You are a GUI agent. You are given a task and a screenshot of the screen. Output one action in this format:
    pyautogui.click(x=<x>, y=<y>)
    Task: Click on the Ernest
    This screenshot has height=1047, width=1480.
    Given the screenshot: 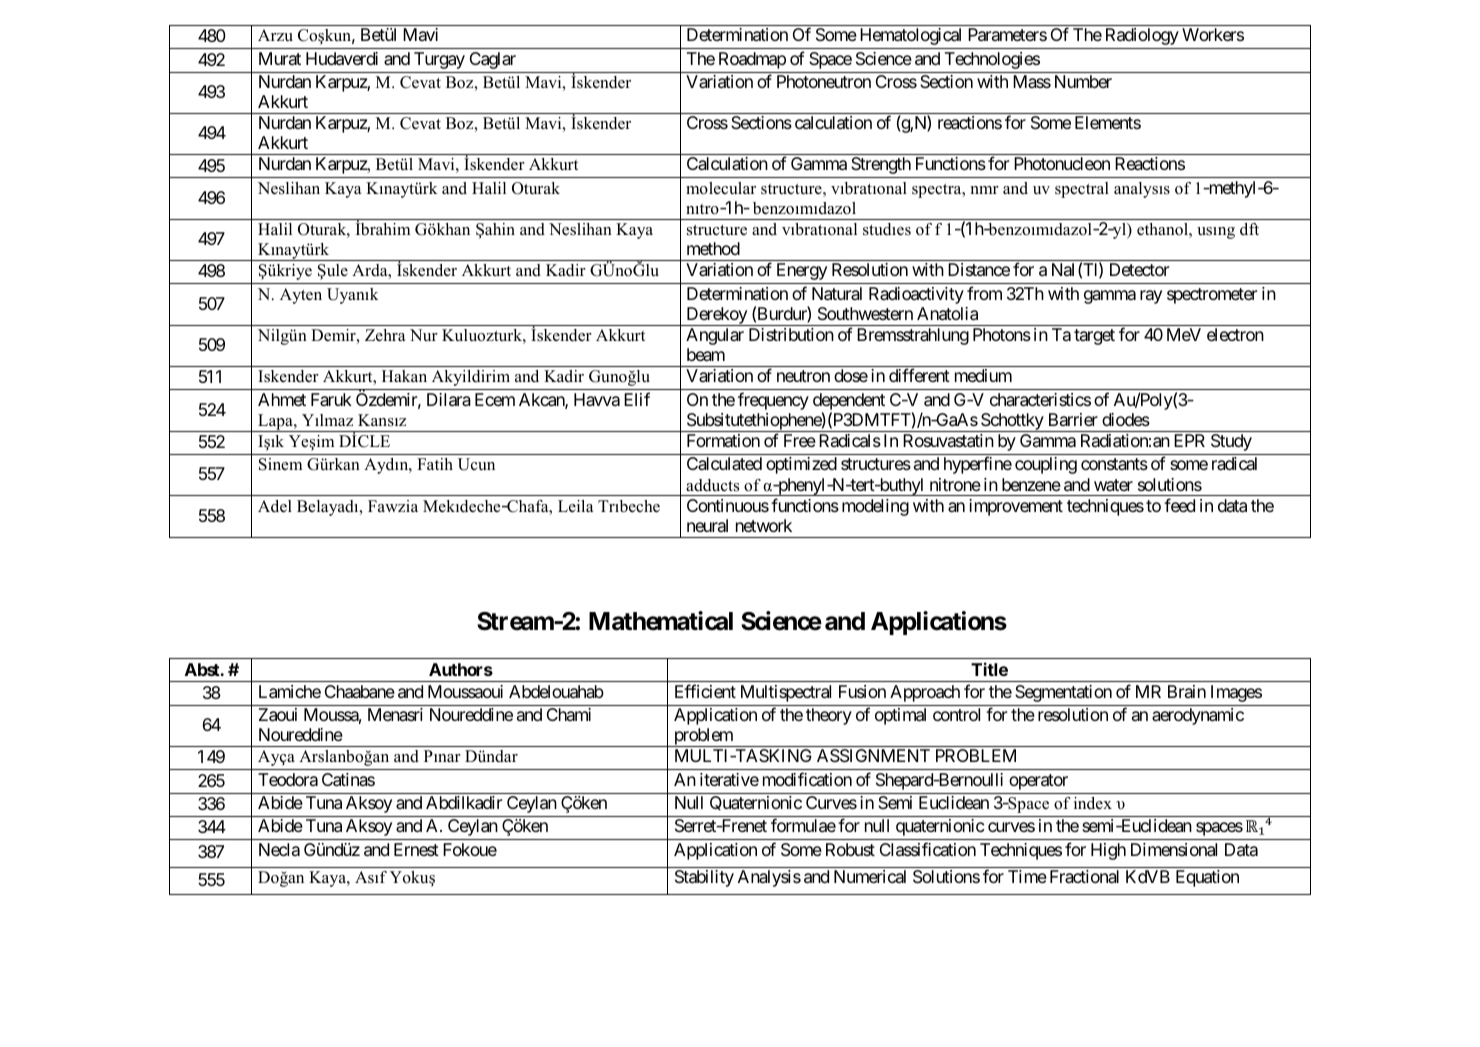 What is the action you would take?
    pyautogui.click(x=416, y=849)
